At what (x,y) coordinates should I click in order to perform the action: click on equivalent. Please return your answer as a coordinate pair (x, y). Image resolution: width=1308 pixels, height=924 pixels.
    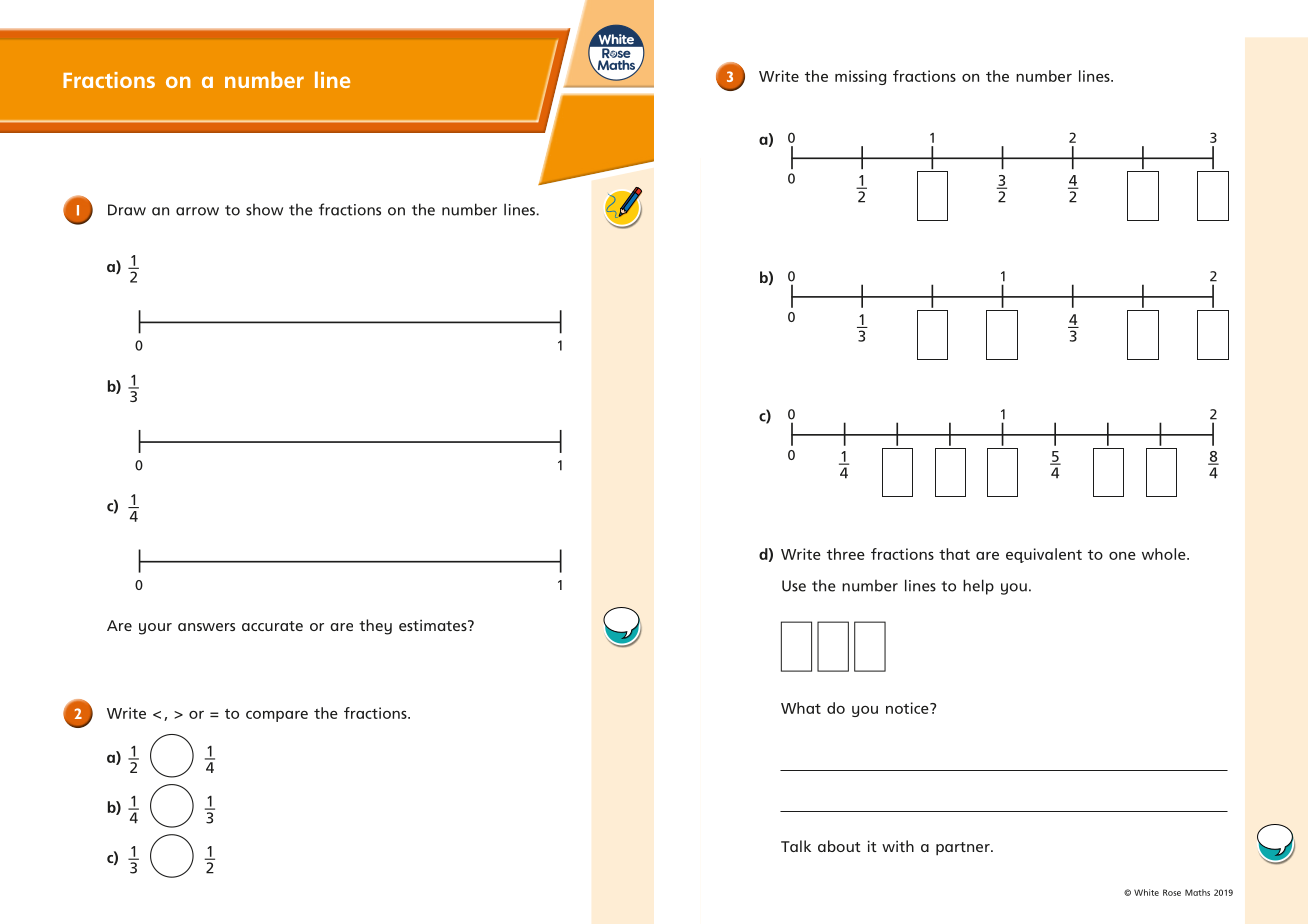
    Looking at the image, I should click on (1044, 555).
